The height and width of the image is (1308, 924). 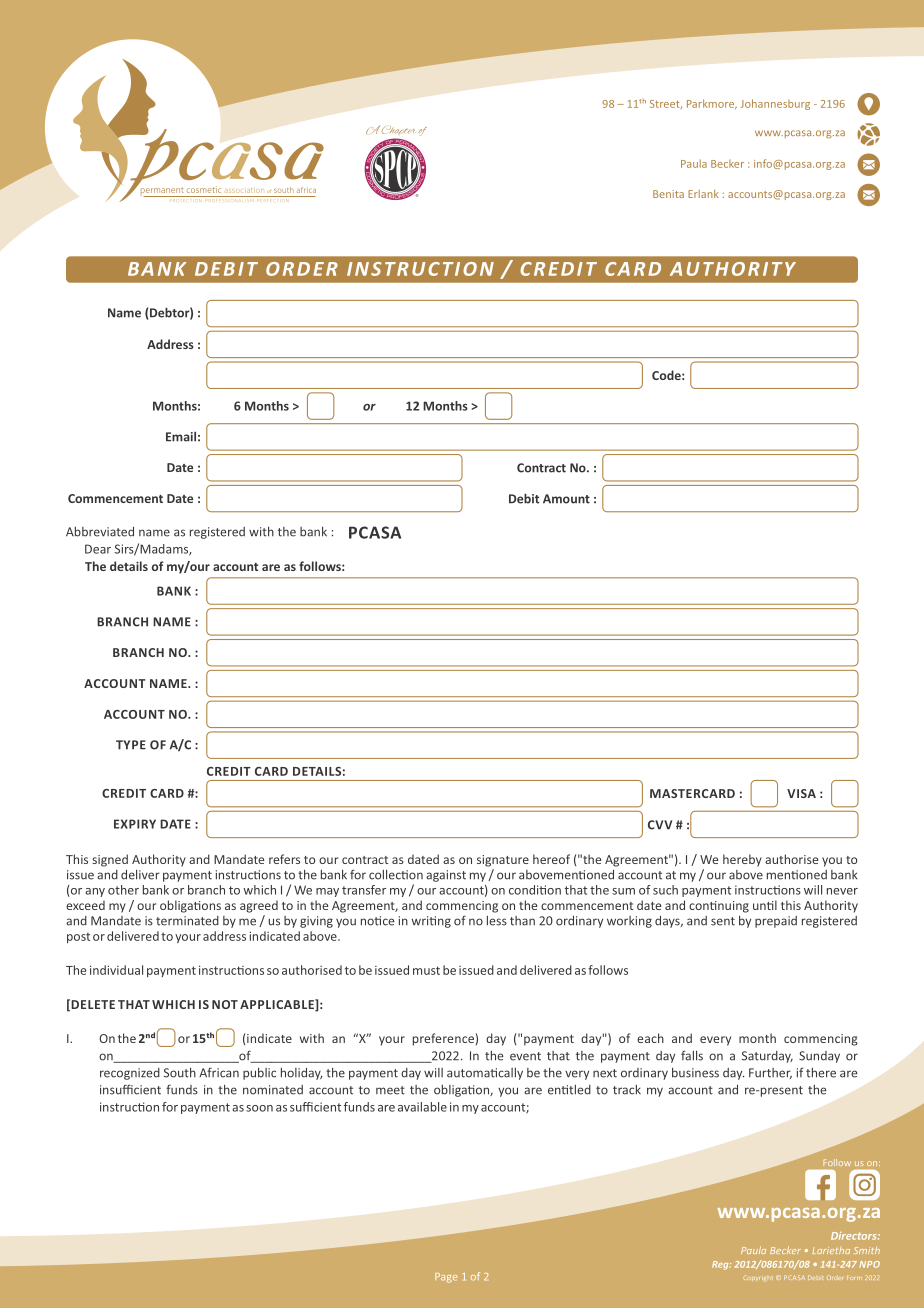 I want to click on Abbreviated, so click(x=100, y=532).
